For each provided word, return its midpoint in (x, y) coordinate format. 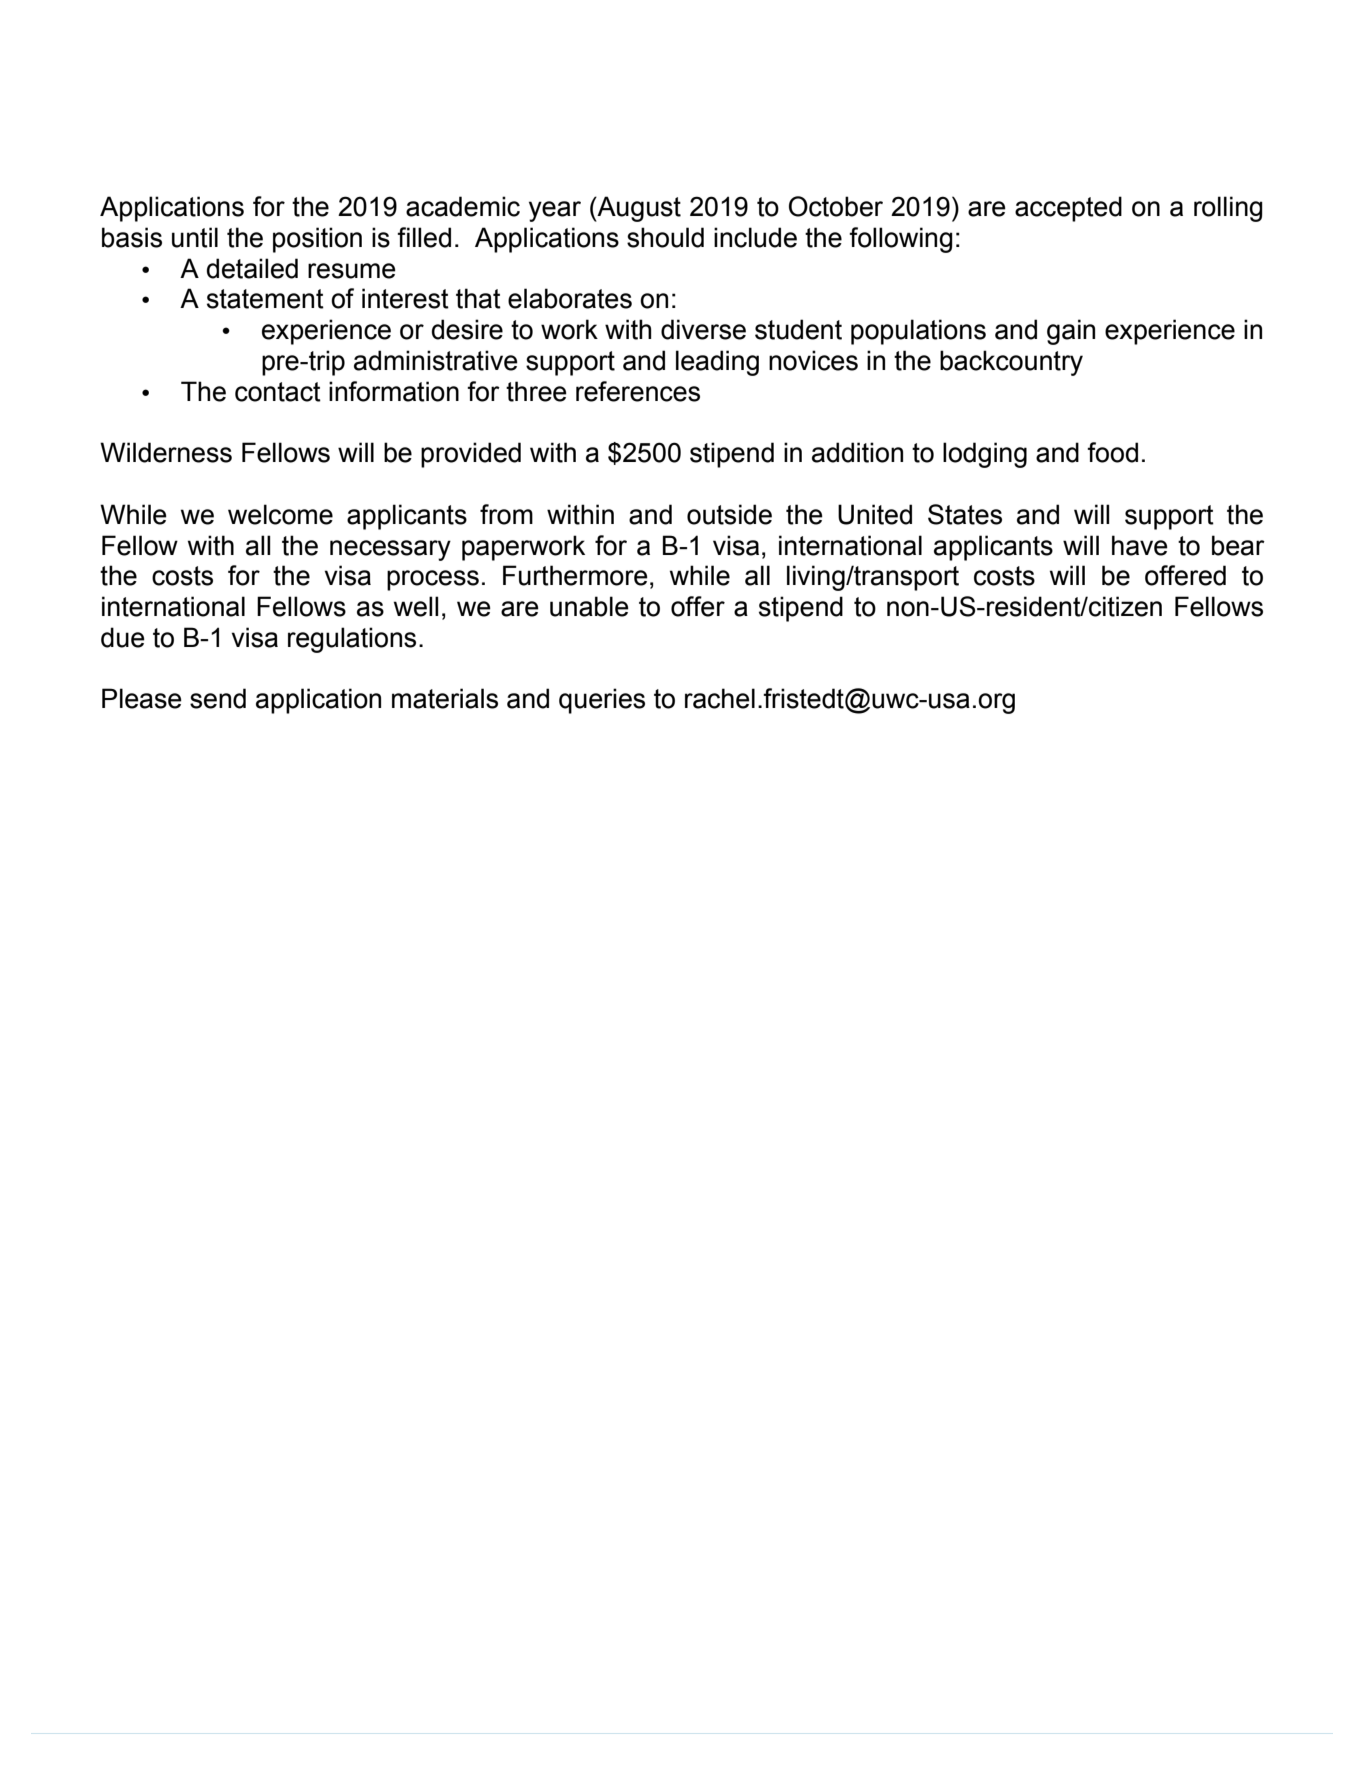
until (195, 237)
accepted (1068, 209)
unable (589, 606)
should (665, 237)
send (218, 698)
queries (602, 701)
